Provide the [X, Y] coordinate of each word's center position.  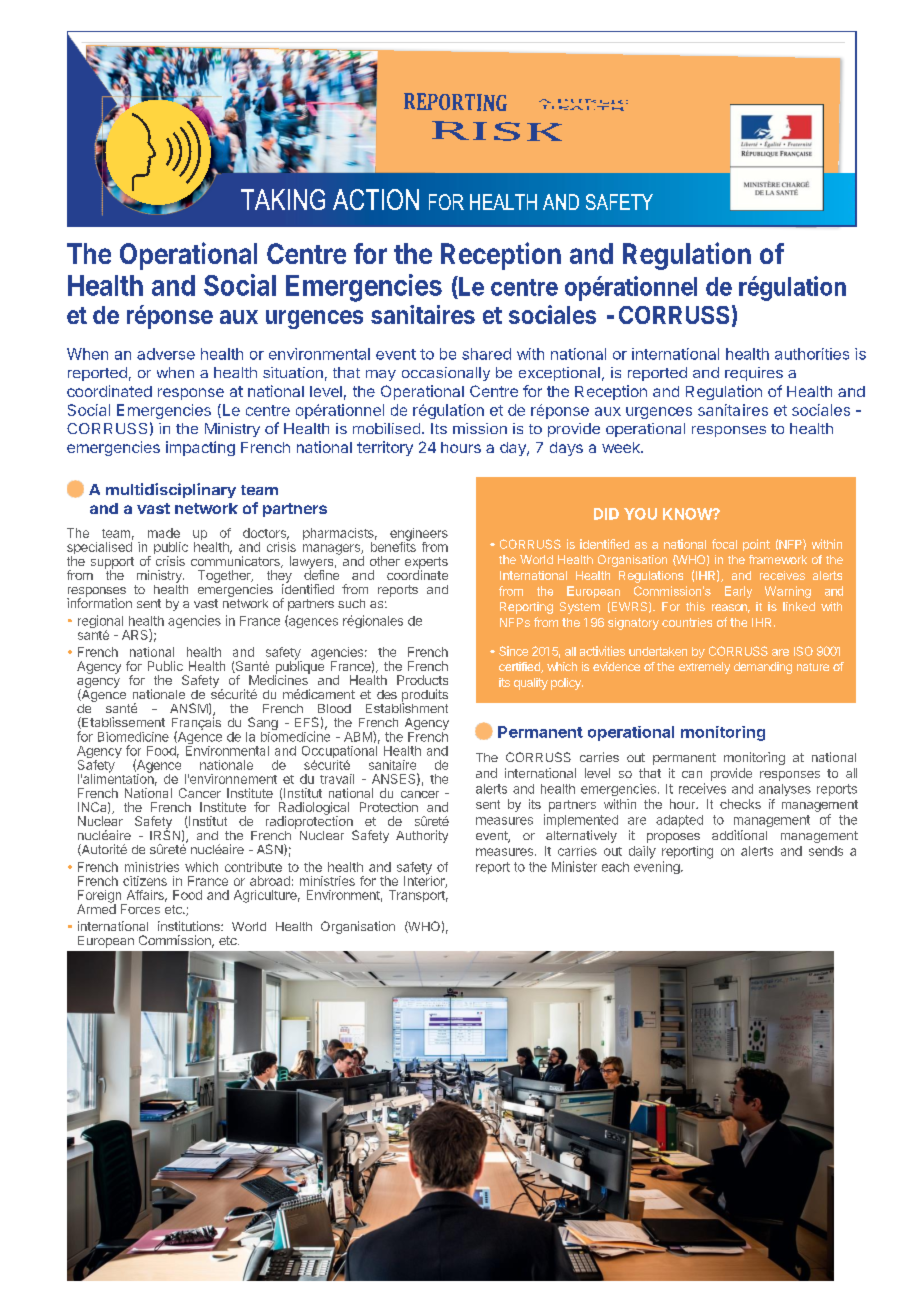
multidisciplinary [171, 490]
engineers [419, 535]
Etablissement [122, 723]
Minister [574, 866]
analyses [785, 790]
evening [658, 867]
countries [687, 622]
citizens [145, 881]
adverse [166, 354]
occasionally [446, 374]
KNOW [688, 514]
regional [102, 623]
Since [513, 651]
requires [754, 374]
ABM [359, 736]
